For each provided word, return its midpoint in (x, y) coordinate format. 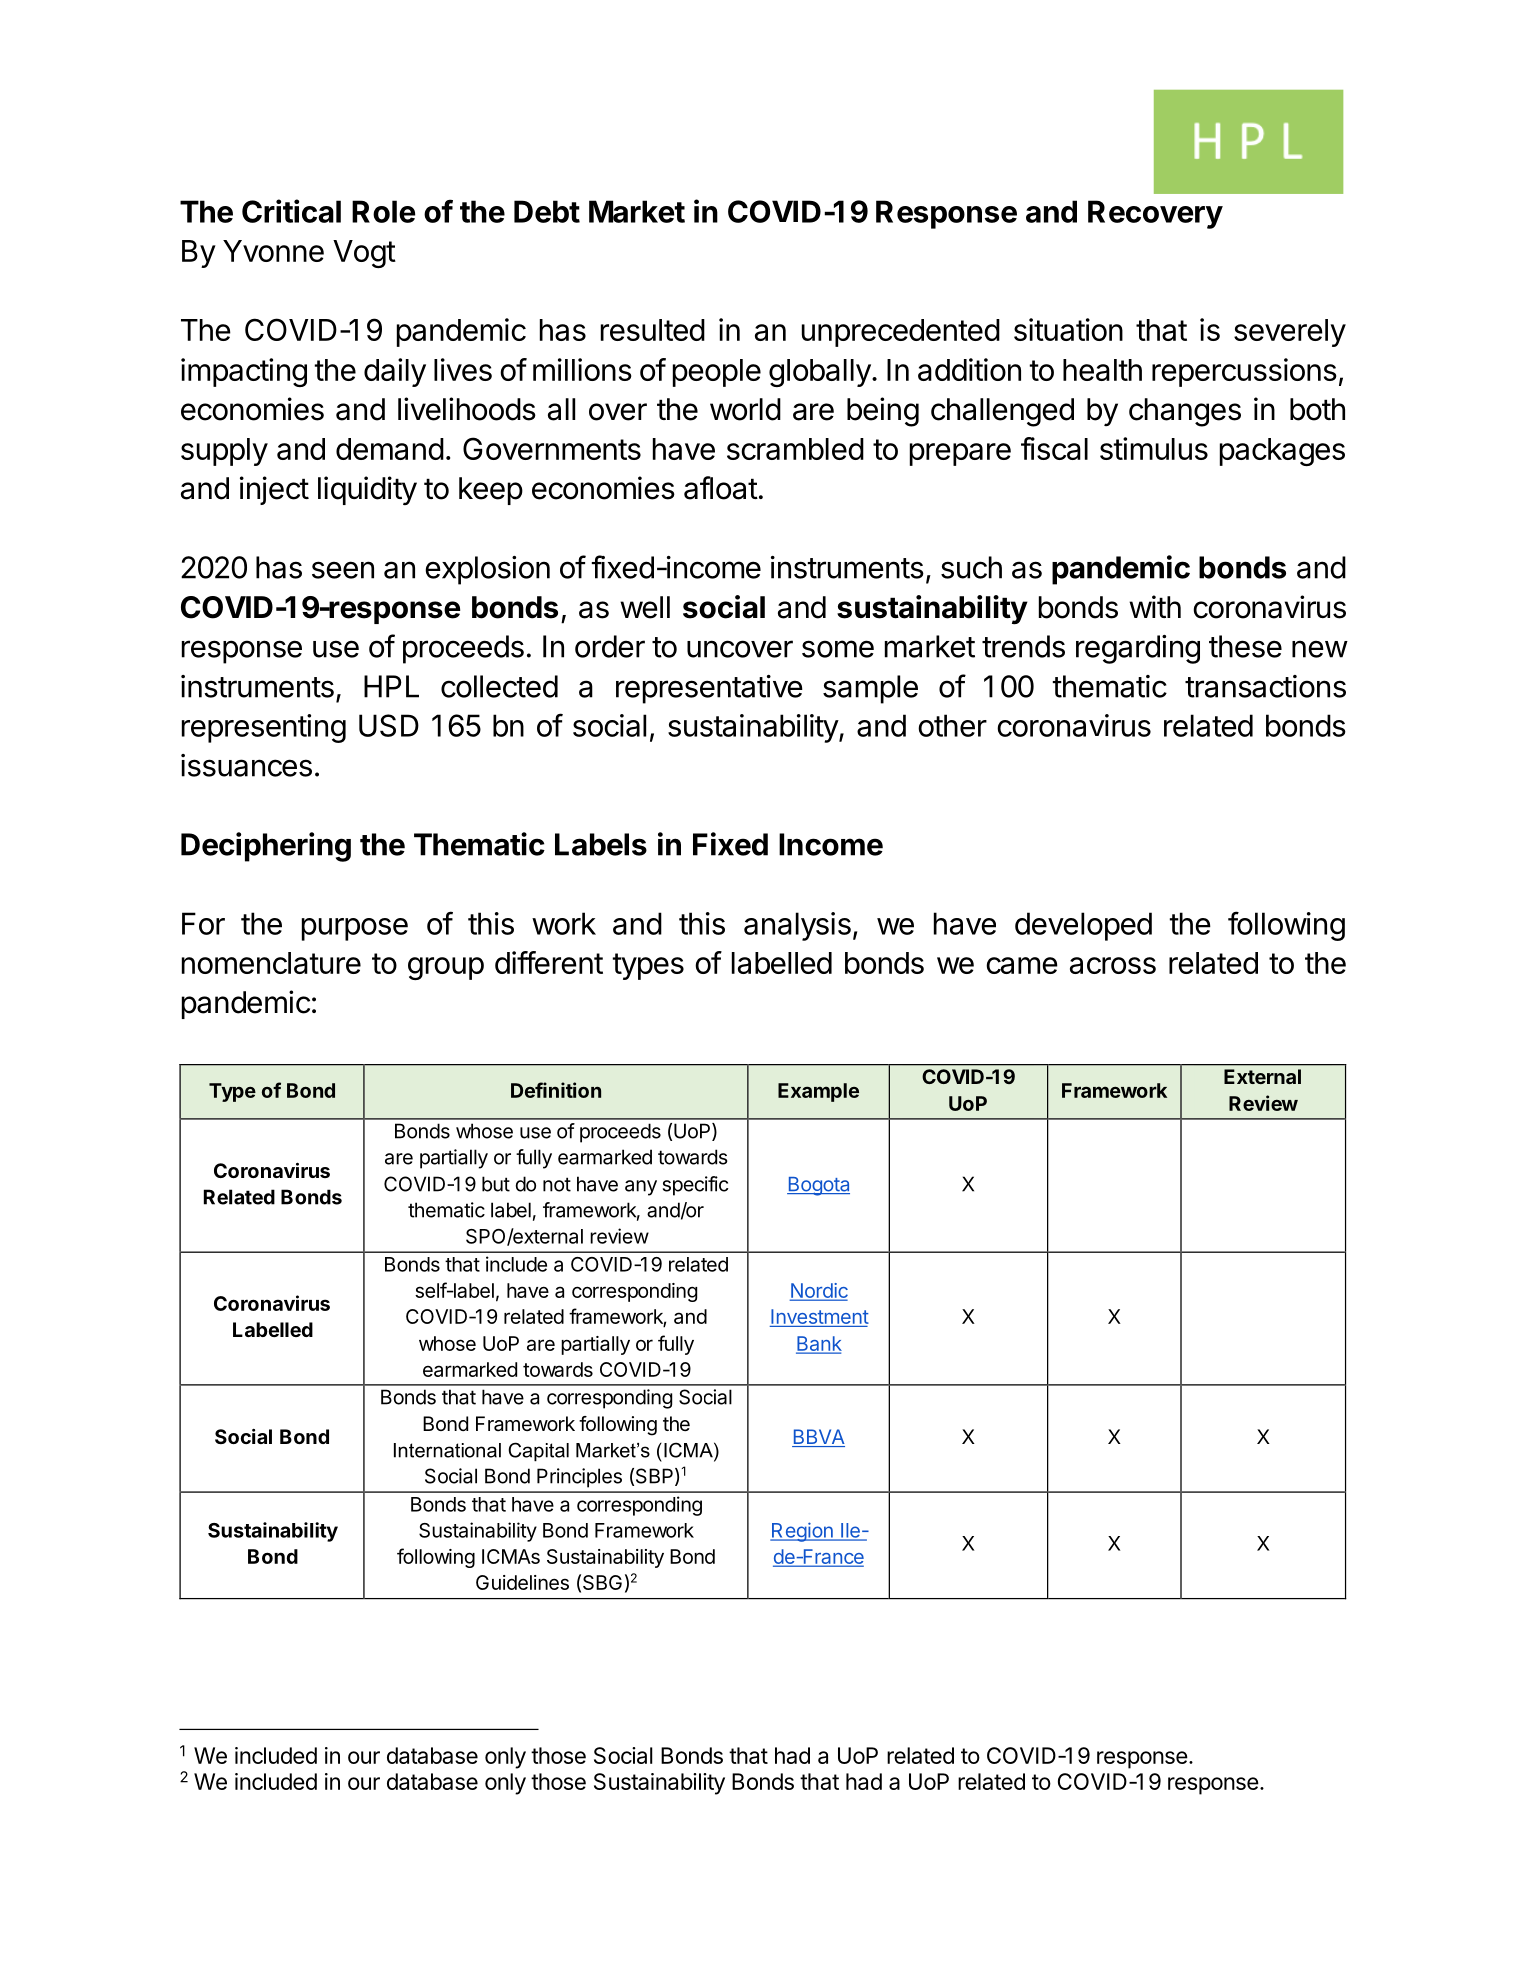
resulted (653, 330)
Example (818, 1092)
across (1113, 965)
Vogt (364, 254)
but (496, 1184)
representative (709, 689)
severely (1290, 333)
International (447, 1450)
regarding (1138, 649)
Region (802, 1532)
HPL (391, 686)
